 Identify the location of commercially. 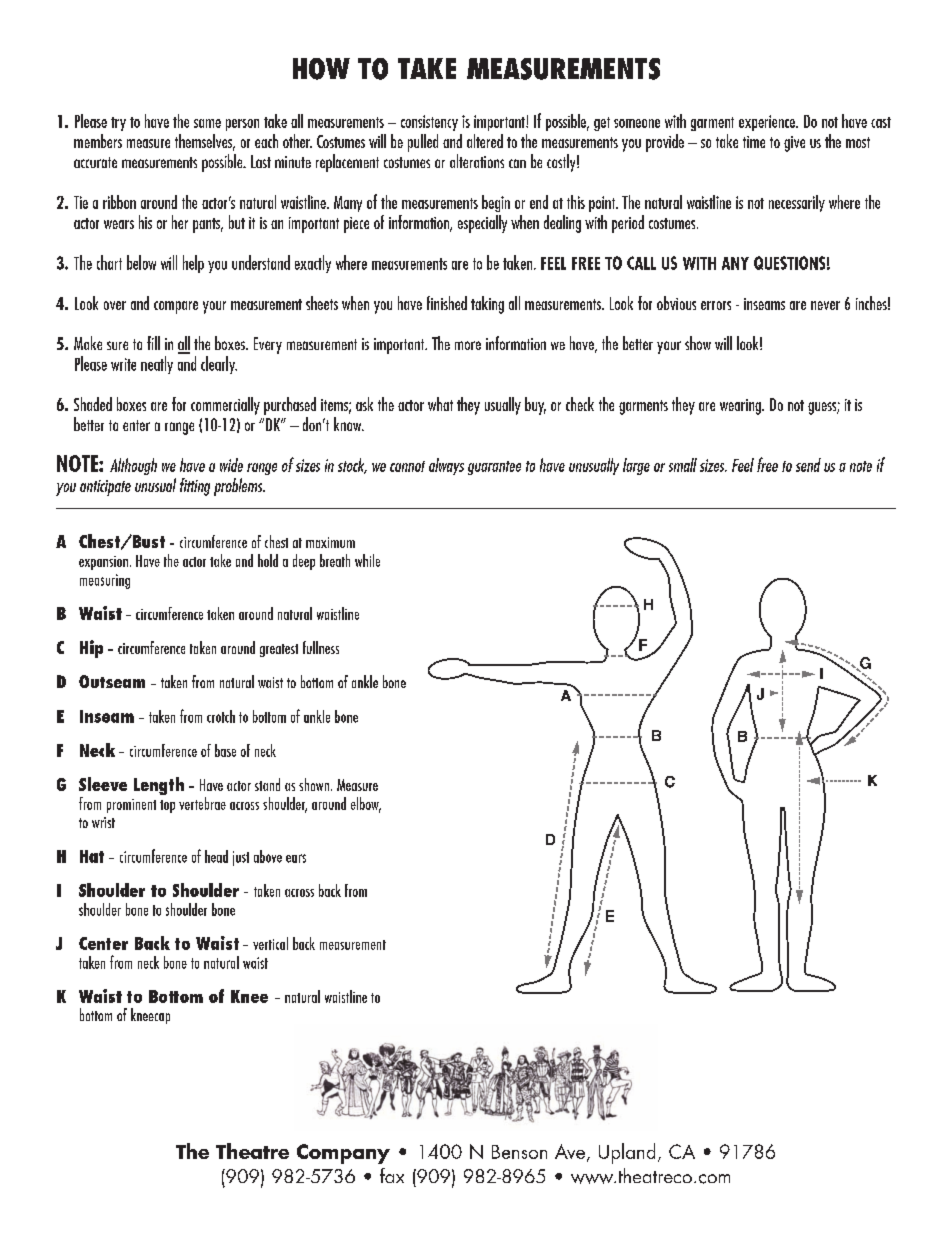
(225, 406).
